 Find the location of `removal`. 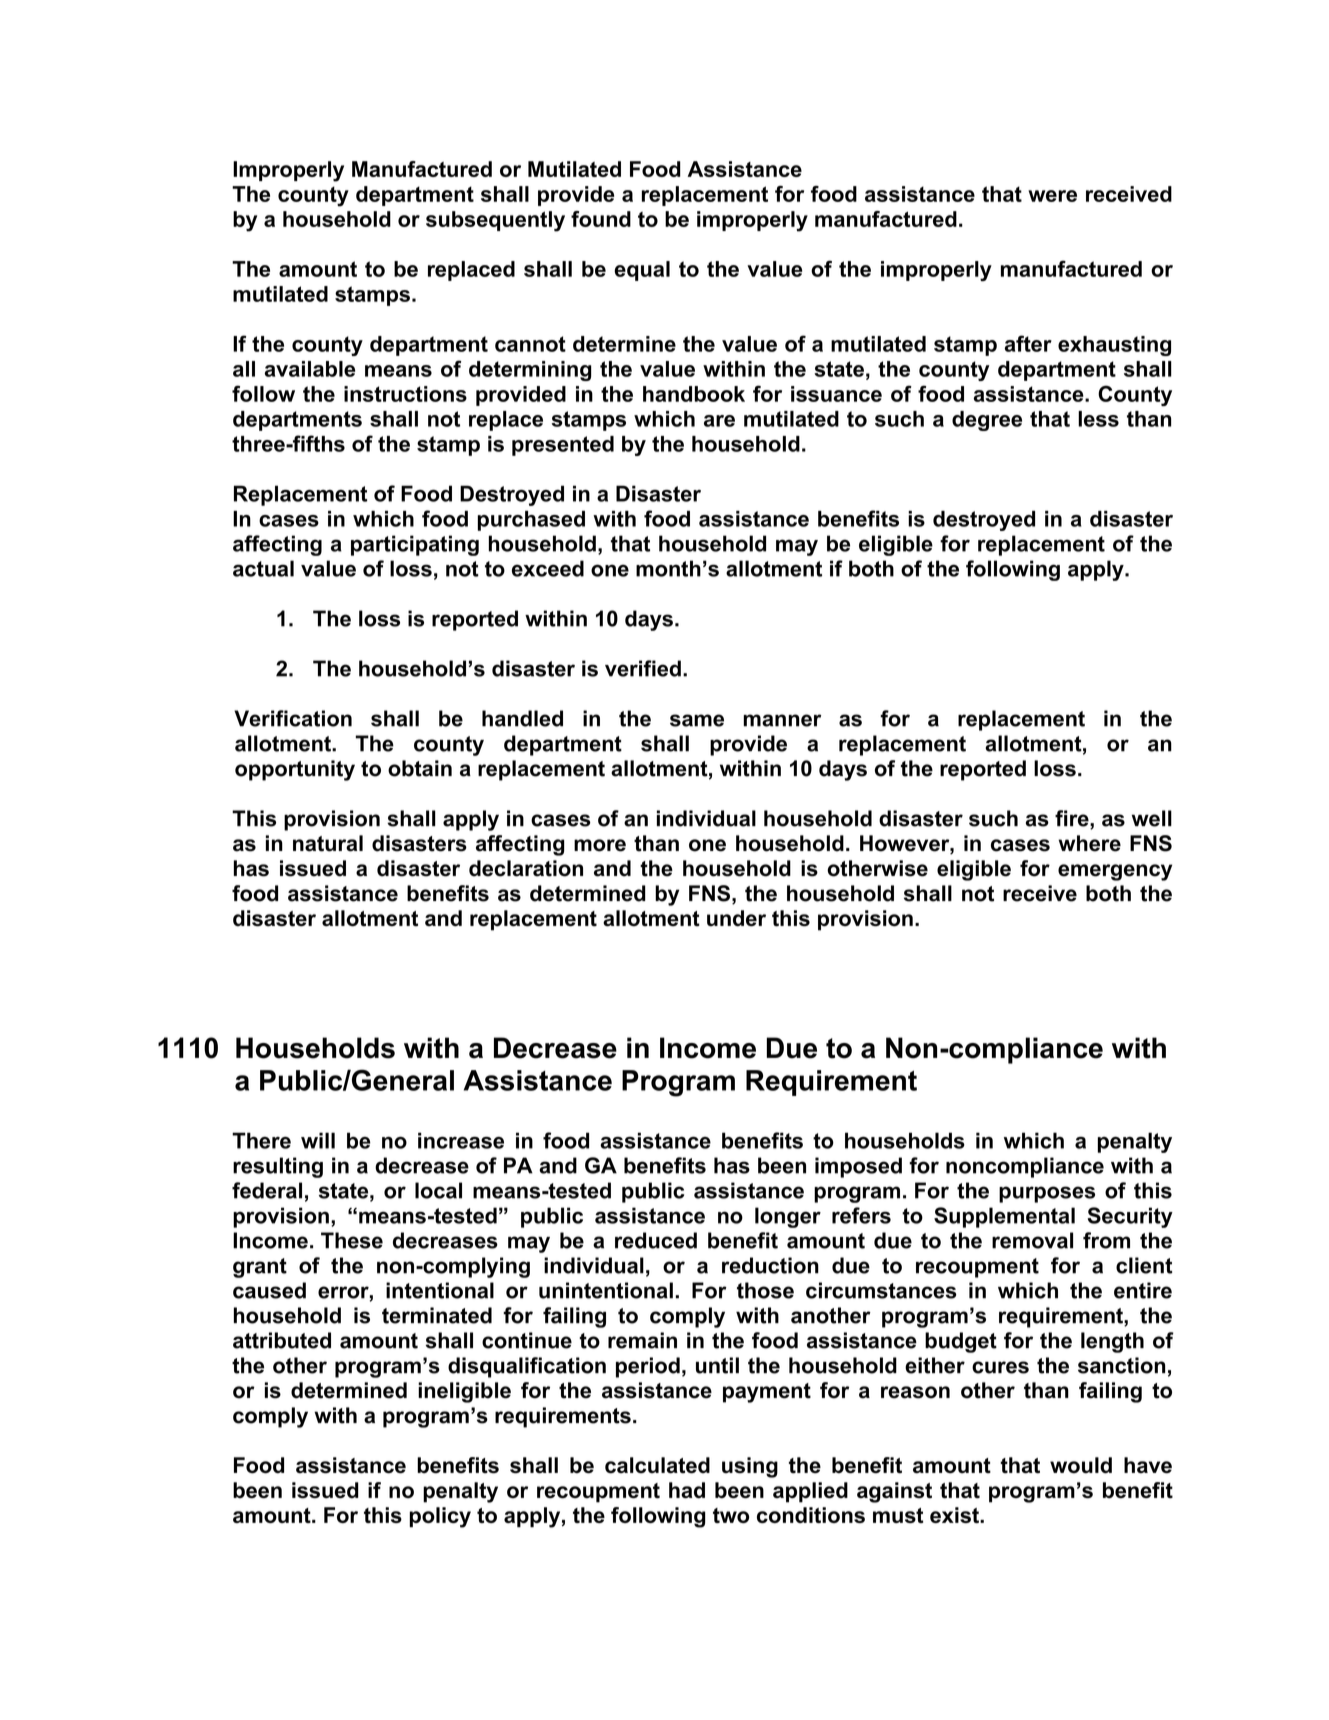

removal is located at coordinates (1032, 1240).
